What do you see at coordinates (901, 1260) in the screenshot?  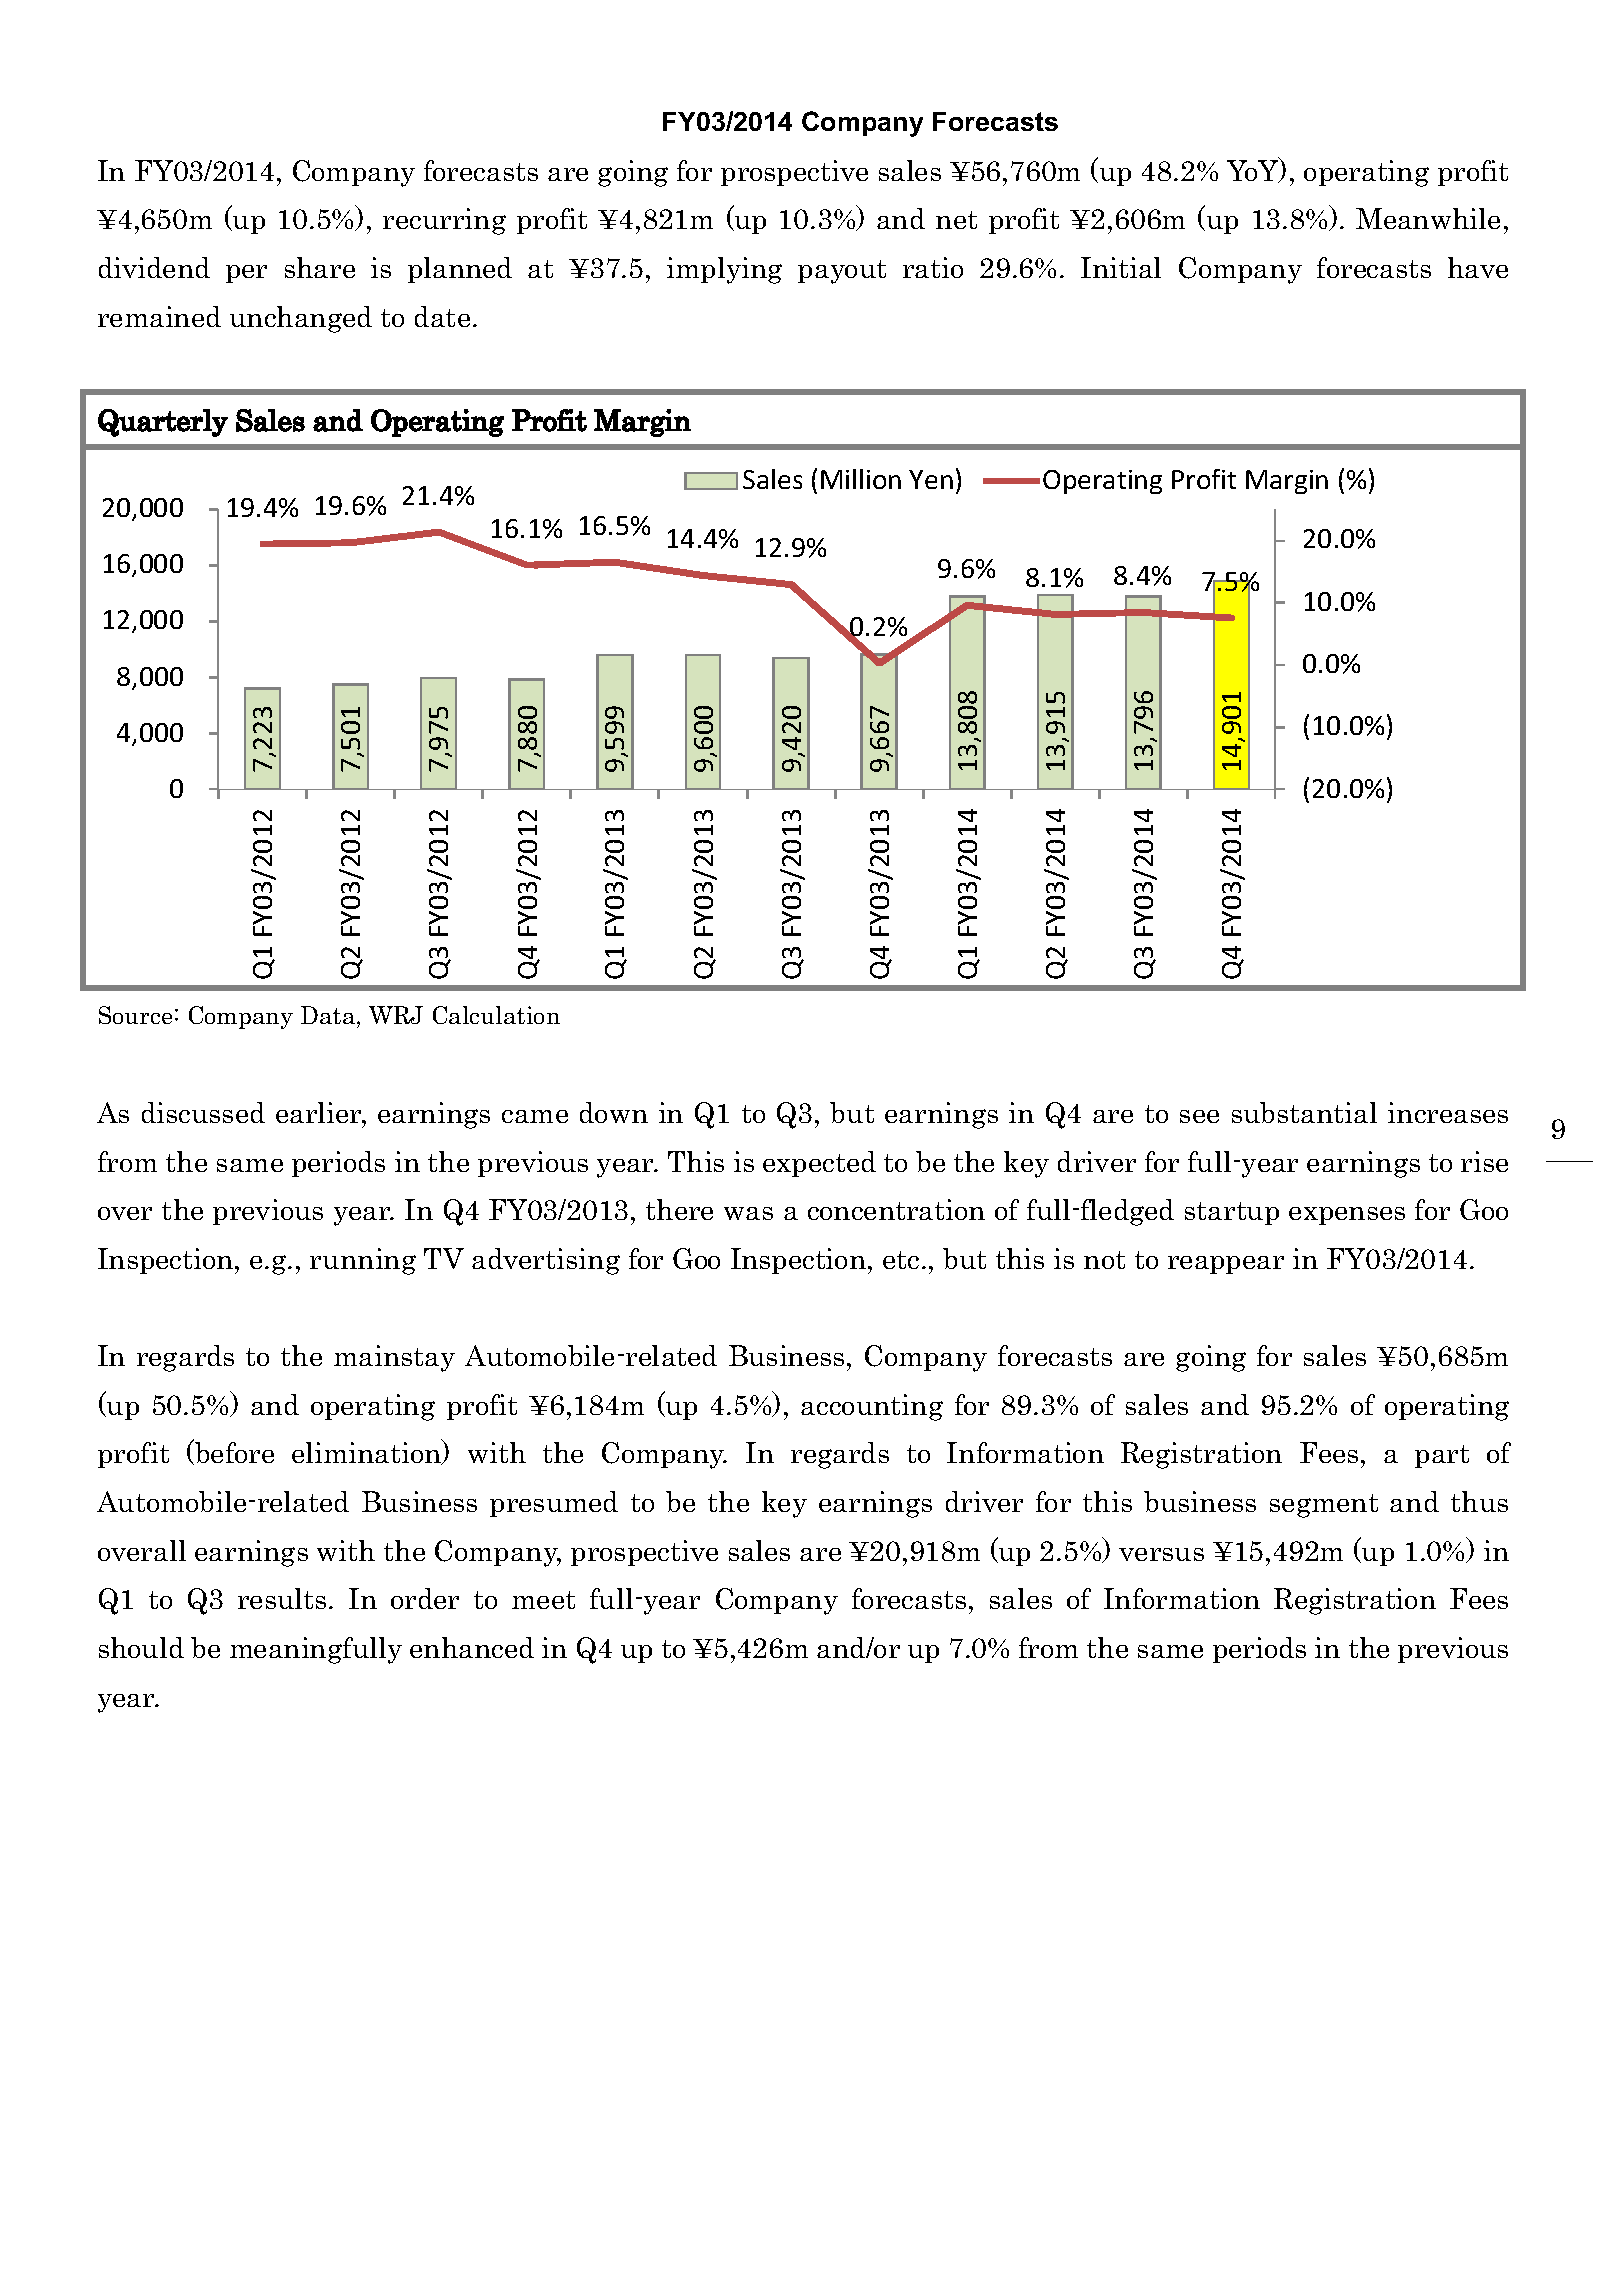 I see `etc` at bounding box center [901, 1260].
